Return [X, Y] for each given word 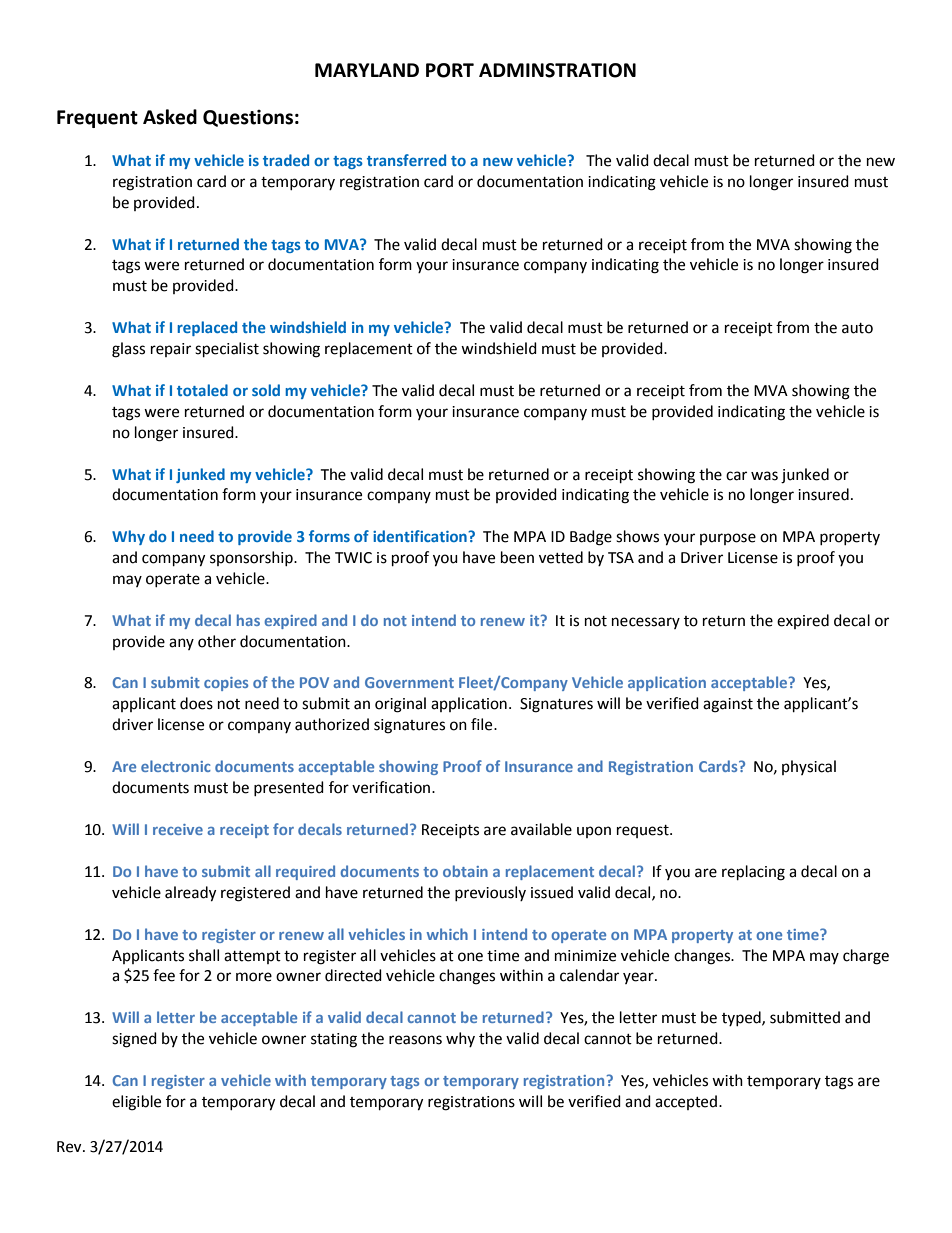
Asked [170, 117]
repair [171, 350]
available [541, 829]
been [517, 557]
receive [178, 829]
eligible [136, 1103]
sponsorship [252, 558]
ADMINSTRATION [557, 70]
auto [857, 328]
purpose [728, 539]
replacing [753, 873]
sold [266, 390]
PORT [450, 70]
